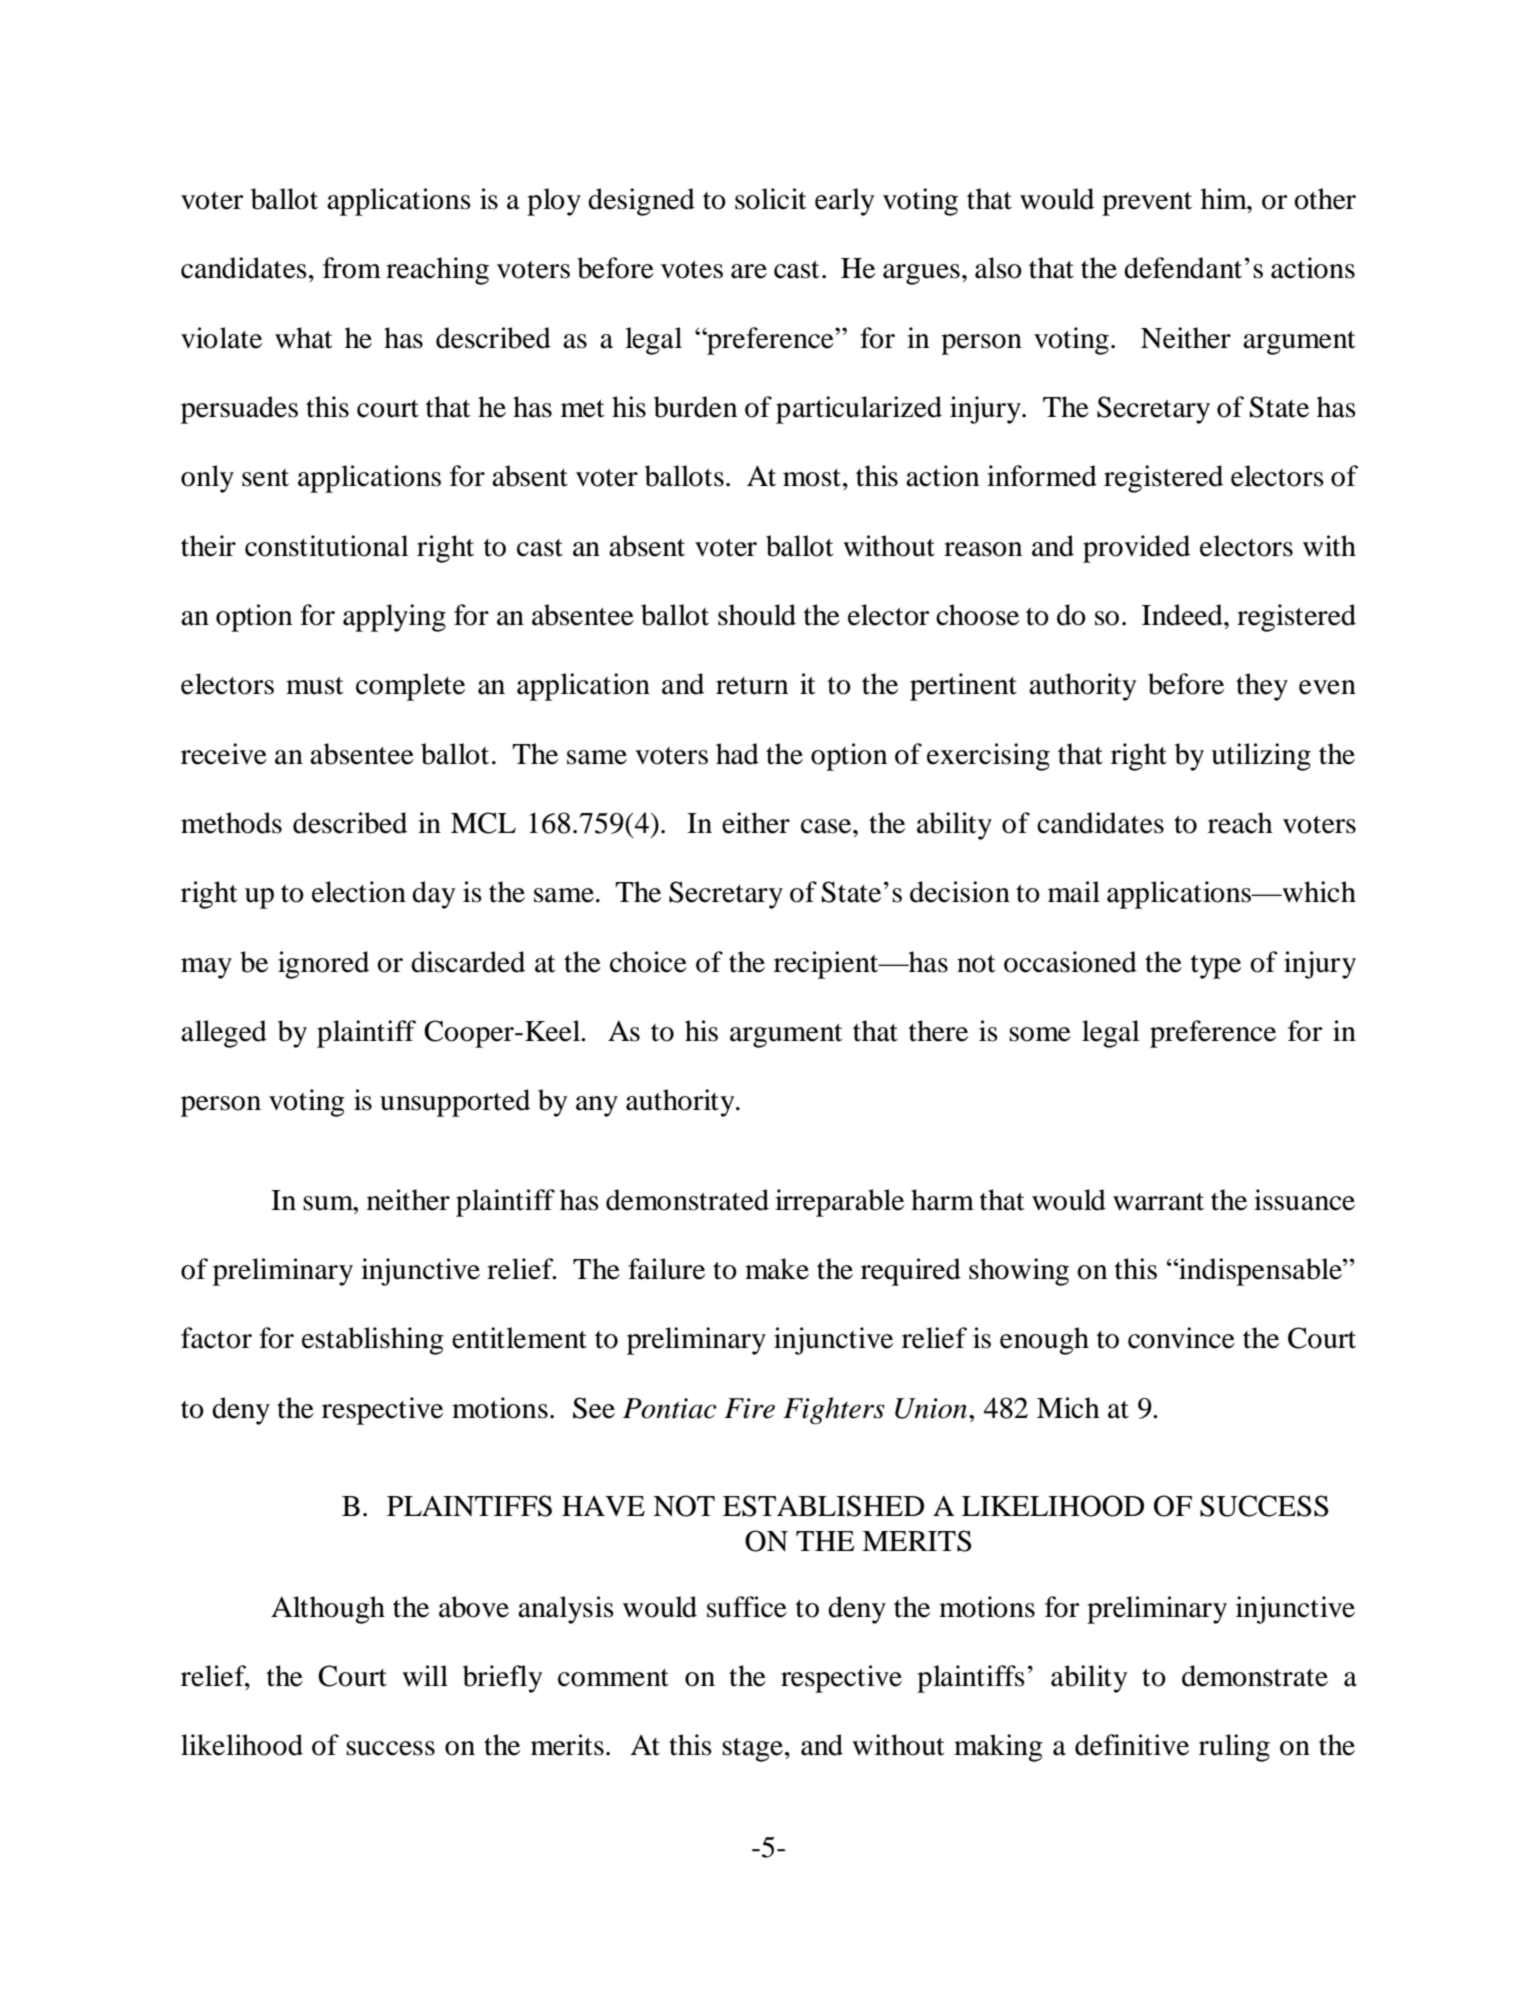 This image has width=1537, height=1989. Describe the element at coordinates (1183, 615) in the image. I see `Indeed` at that location.
